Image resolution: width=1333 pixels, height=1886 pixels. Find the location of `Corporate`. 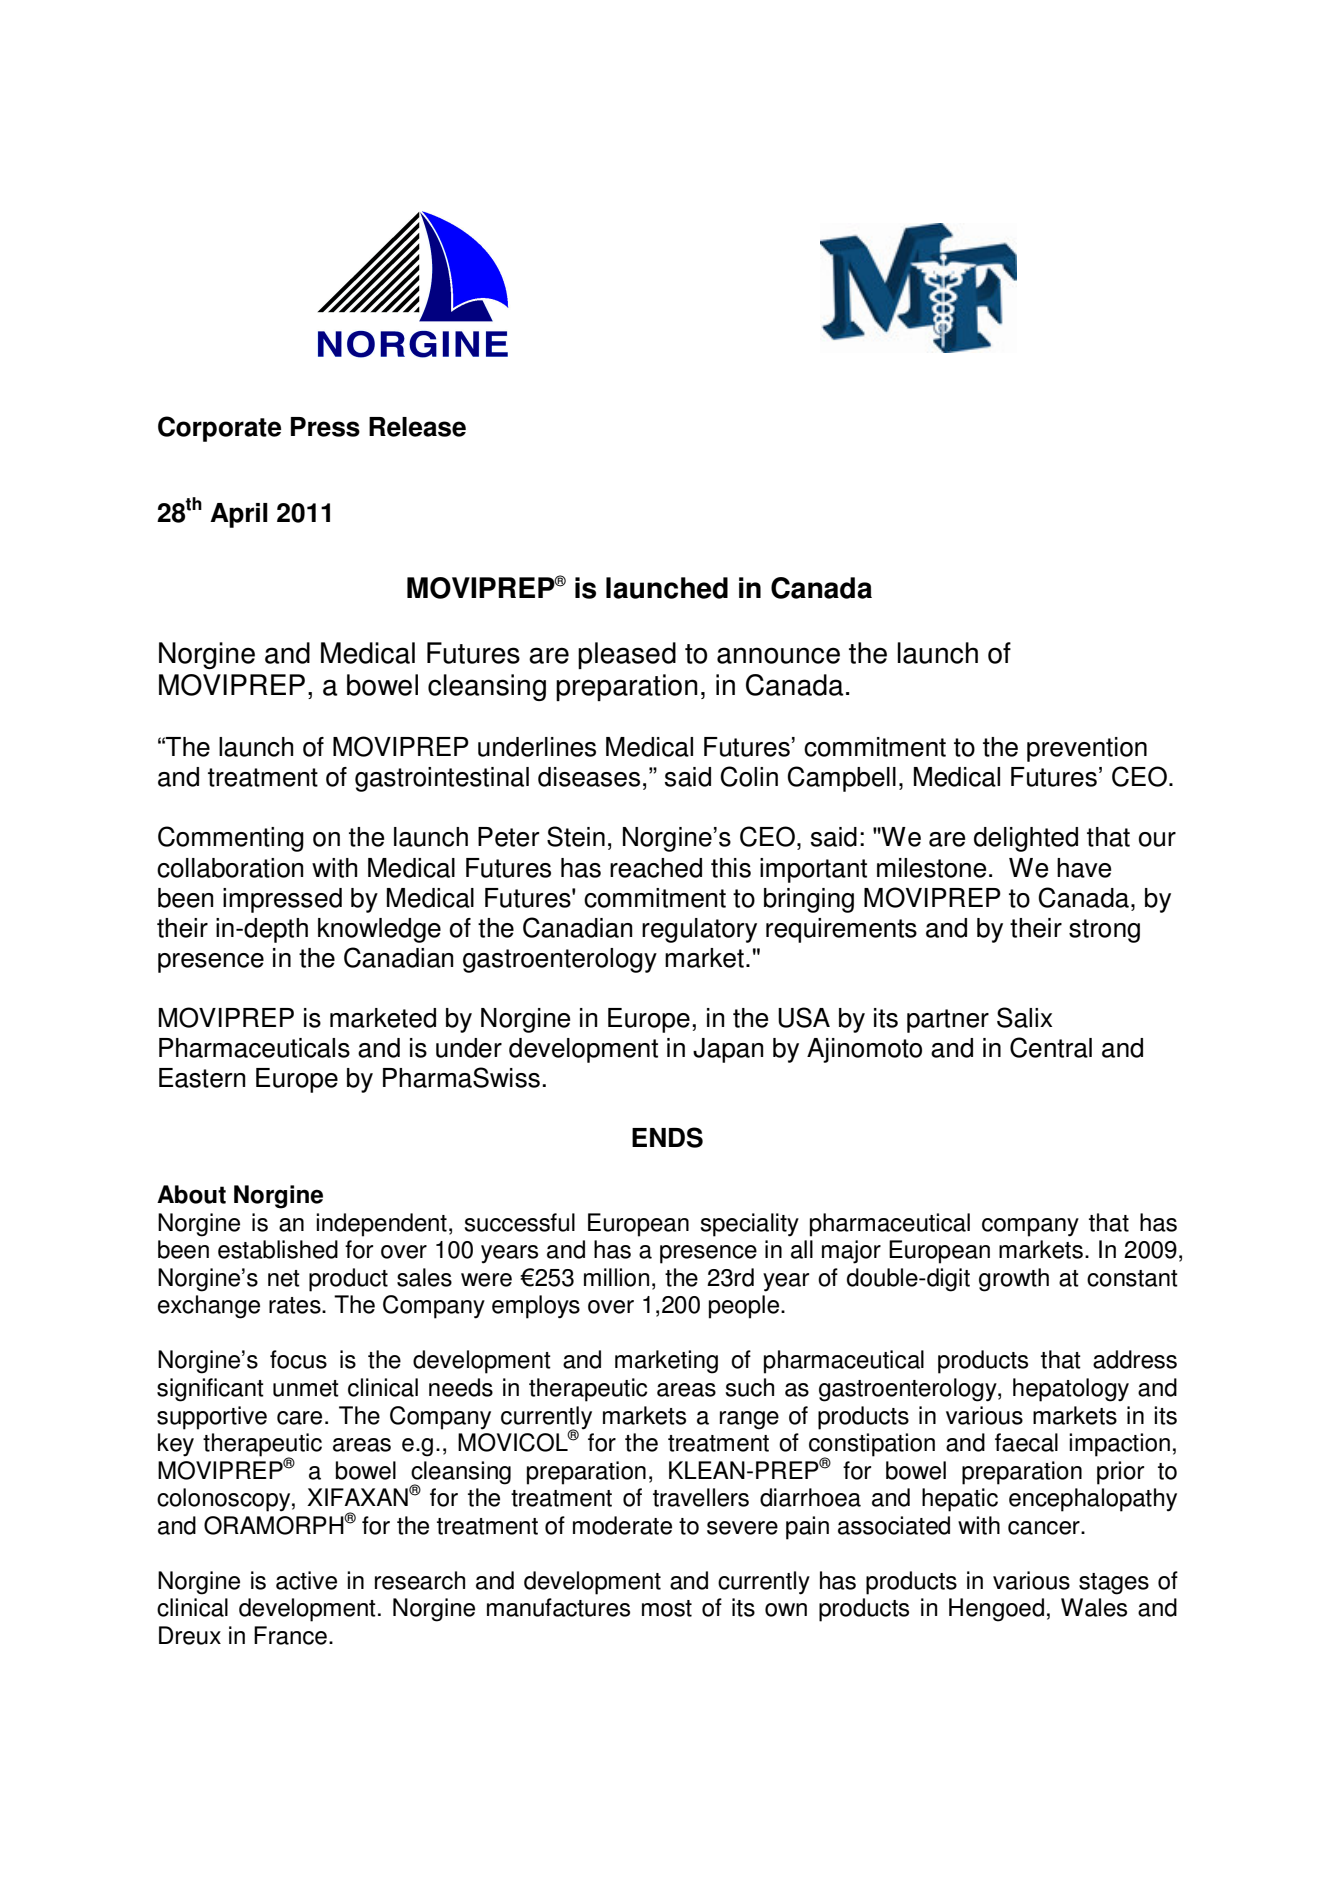

Corporate is located at coordinates (219, 429).
